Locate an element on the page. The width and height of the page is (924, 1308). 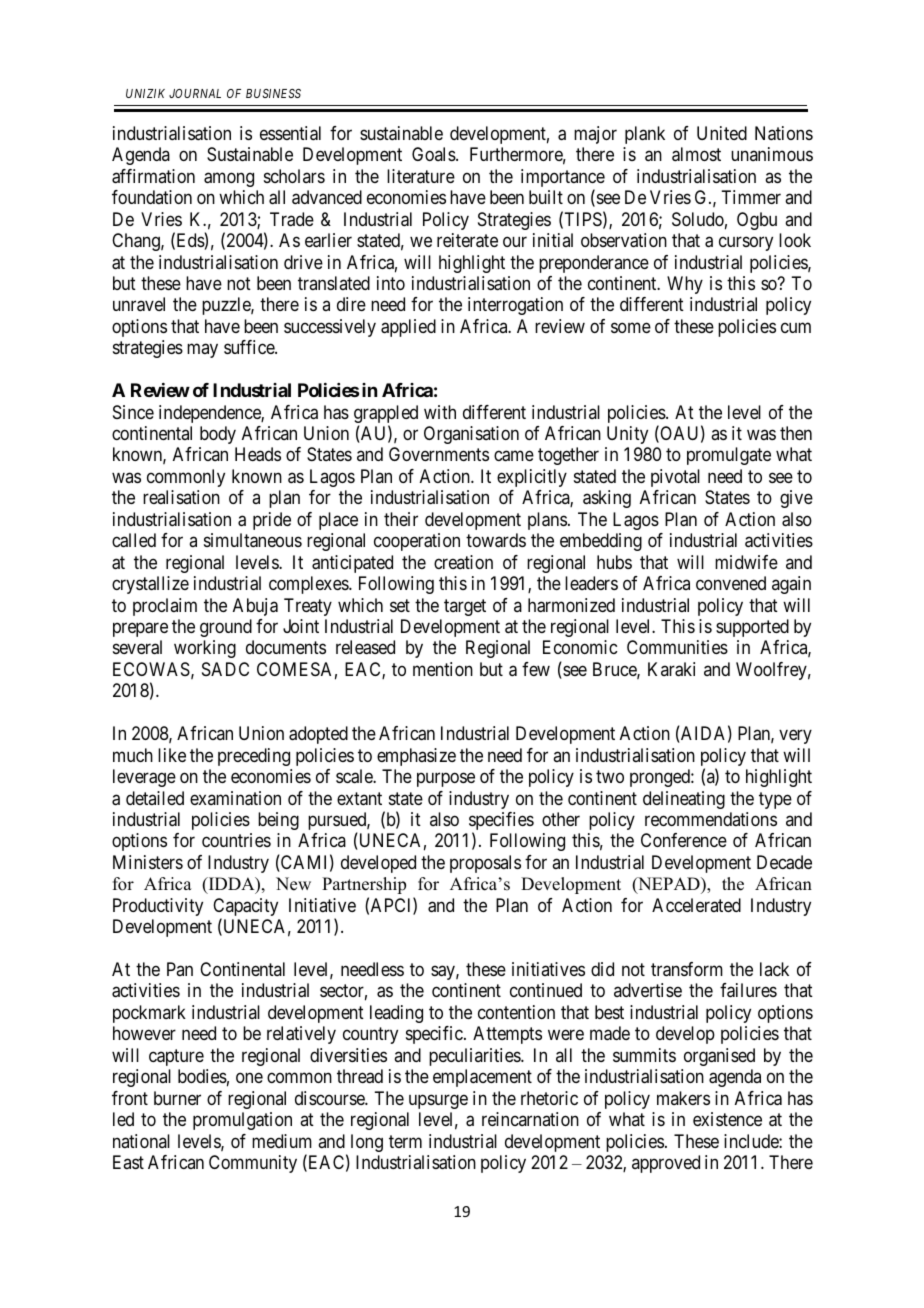
supported is located at coordinates (752, 628).
